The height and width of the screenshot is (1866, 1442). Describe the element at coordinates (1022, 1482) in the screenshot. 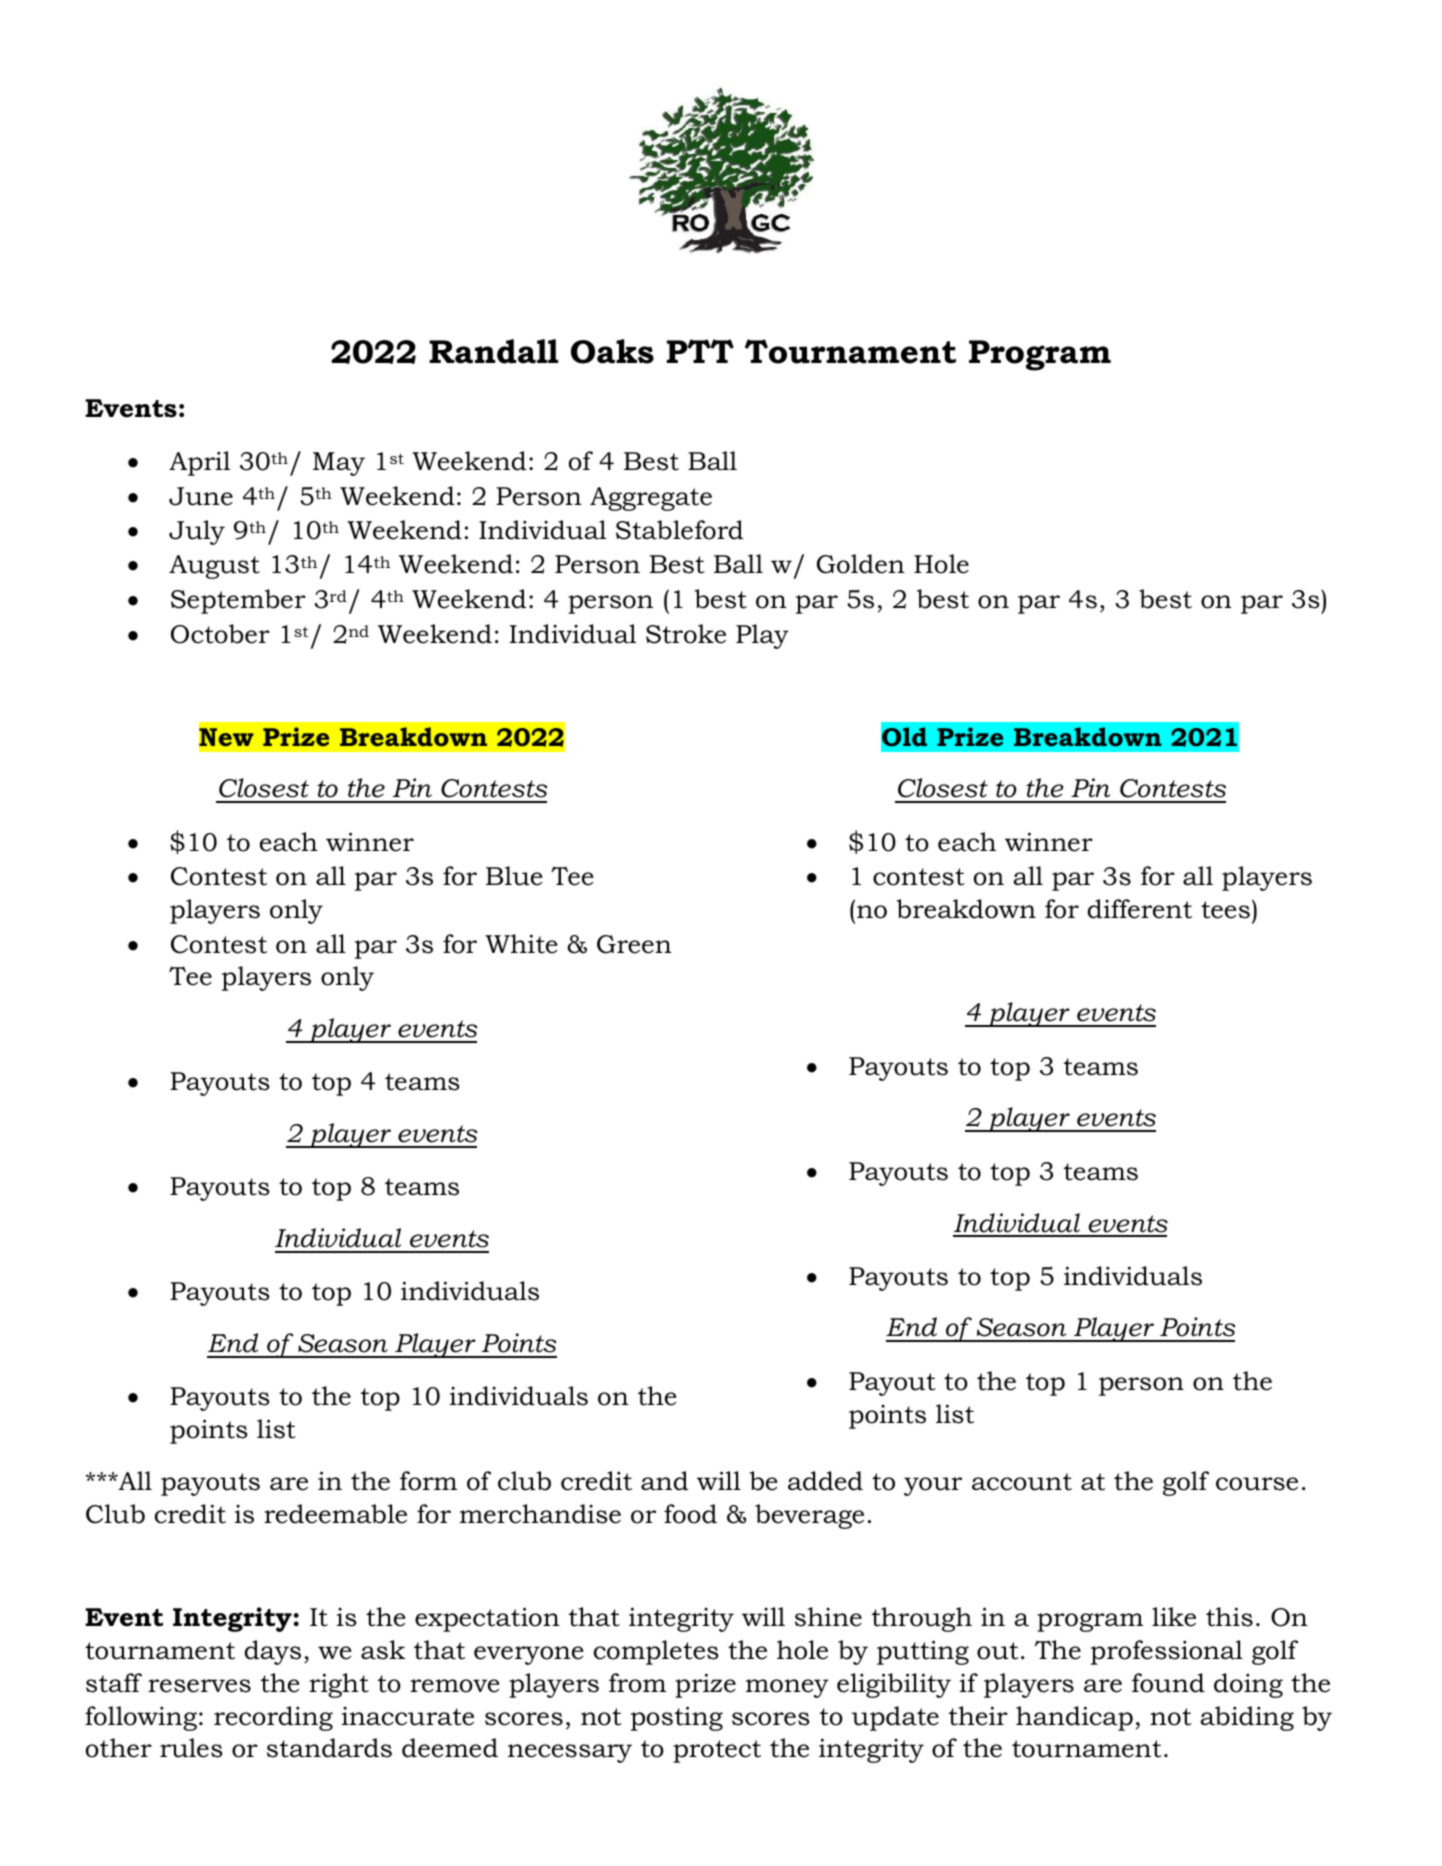

I see `account` at that location.
